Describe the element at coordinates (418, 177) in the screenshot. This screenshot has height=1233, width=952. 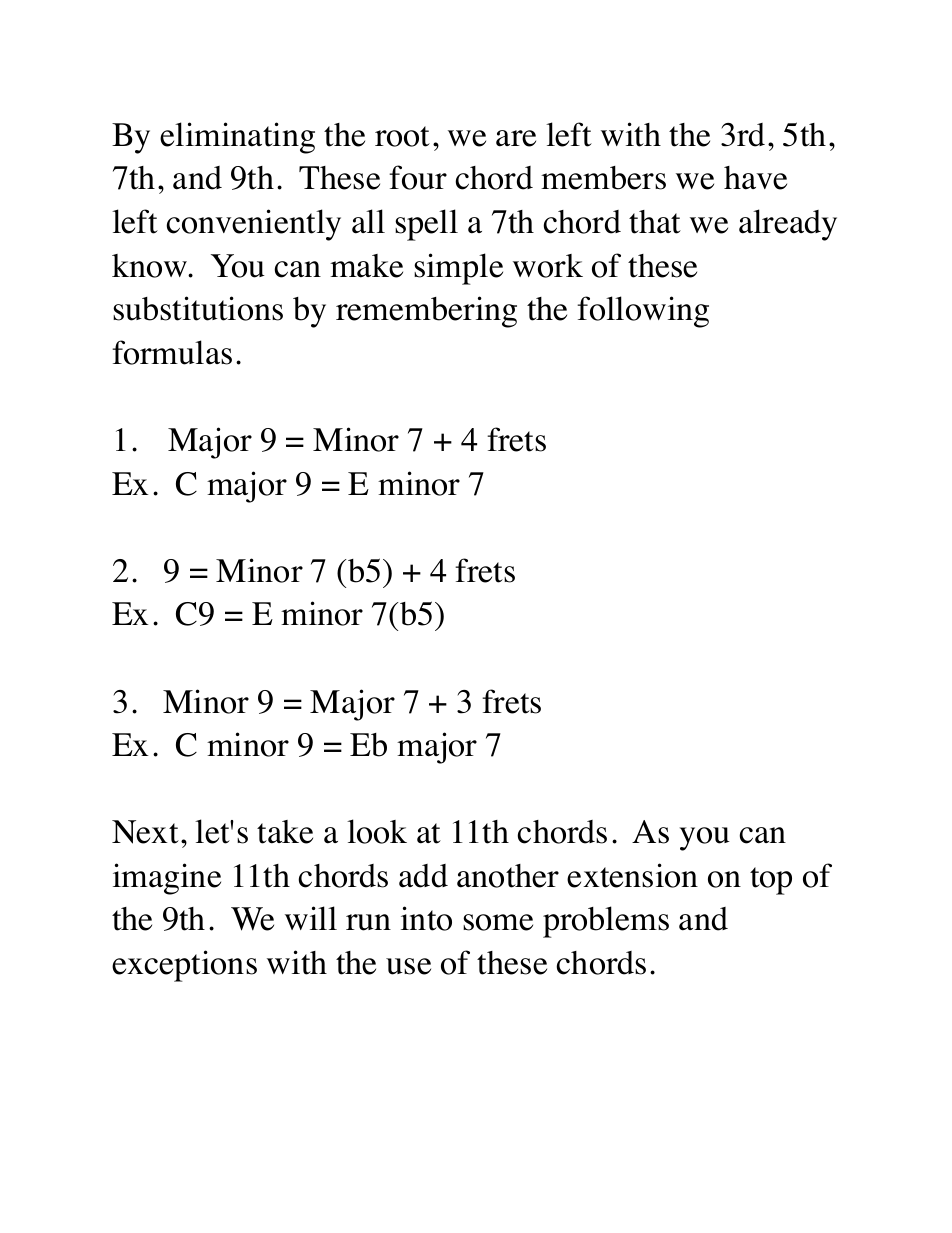
I see `four` at that location.
